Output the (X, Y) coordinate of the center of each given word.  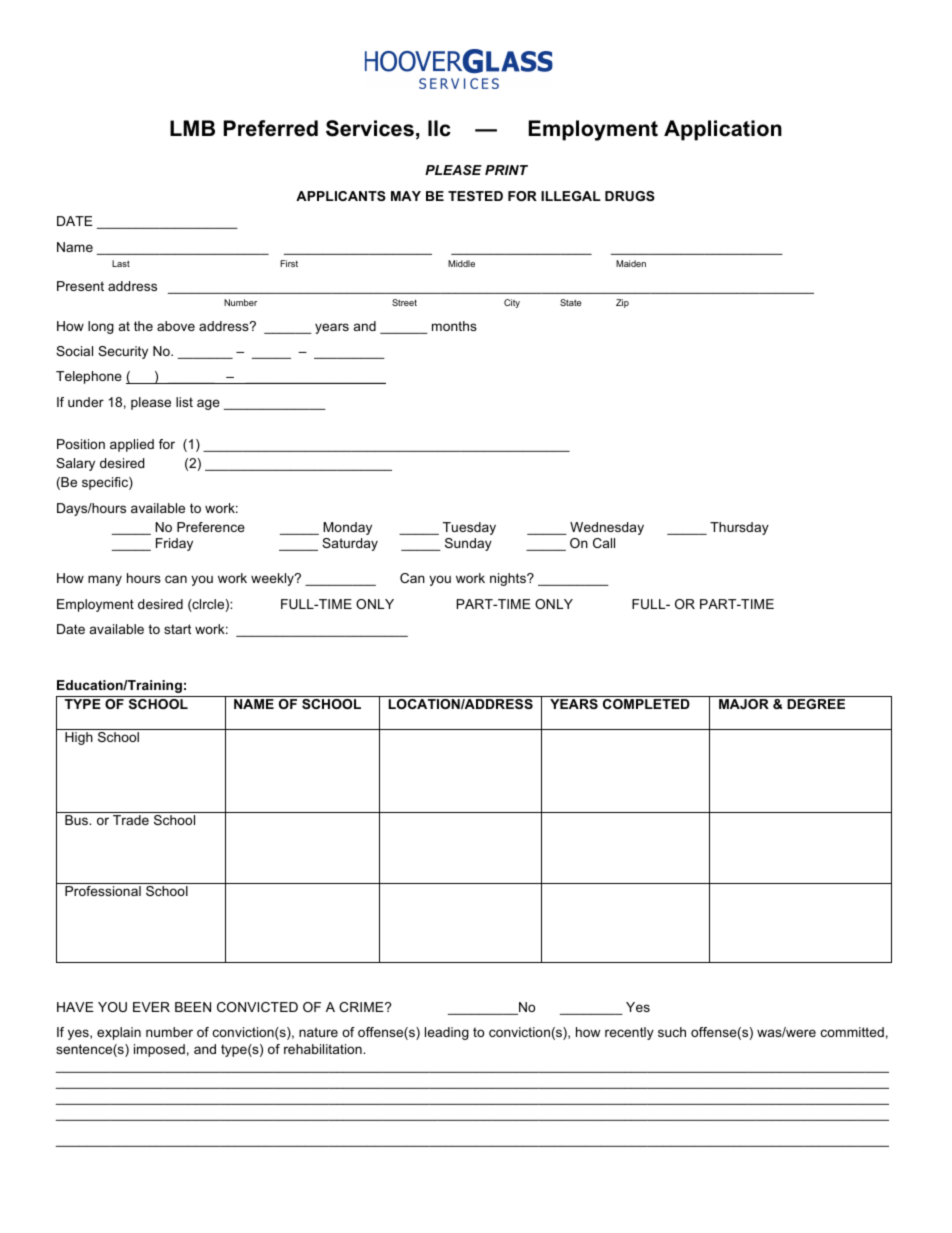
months (454, 326)
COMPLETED (646, 704)
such (672, 1032)
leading (447, 1033)
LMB (192, 128)
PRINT (506, 170)
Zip (622, 303)
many (105, 580)
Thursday (739, 528)
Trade (131, 820)
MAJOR (744, 704)
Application (723, 130)
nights (509, 579)
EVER (151, 1007)
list (184, 402)
